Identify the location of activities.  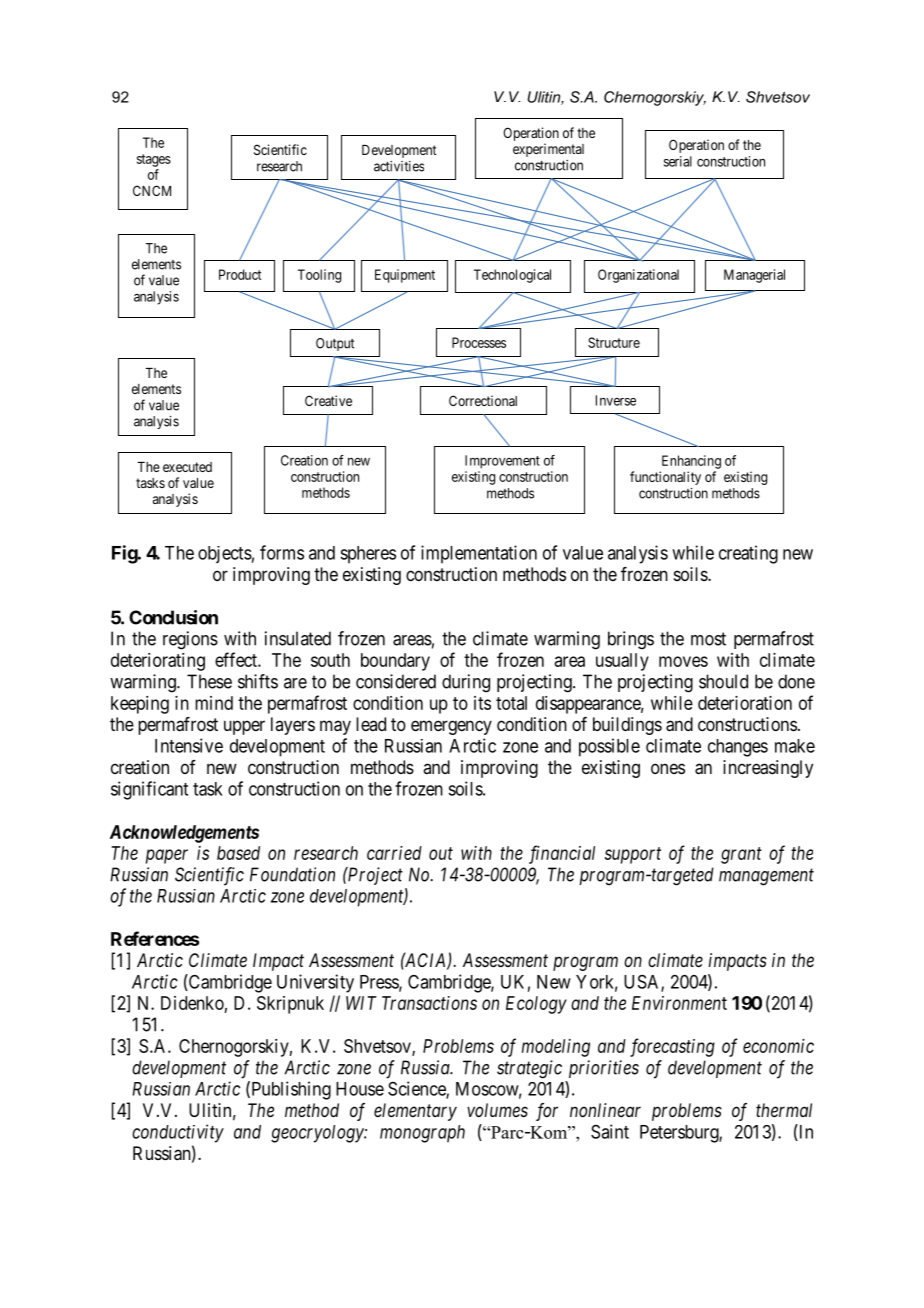
(399, 166).
